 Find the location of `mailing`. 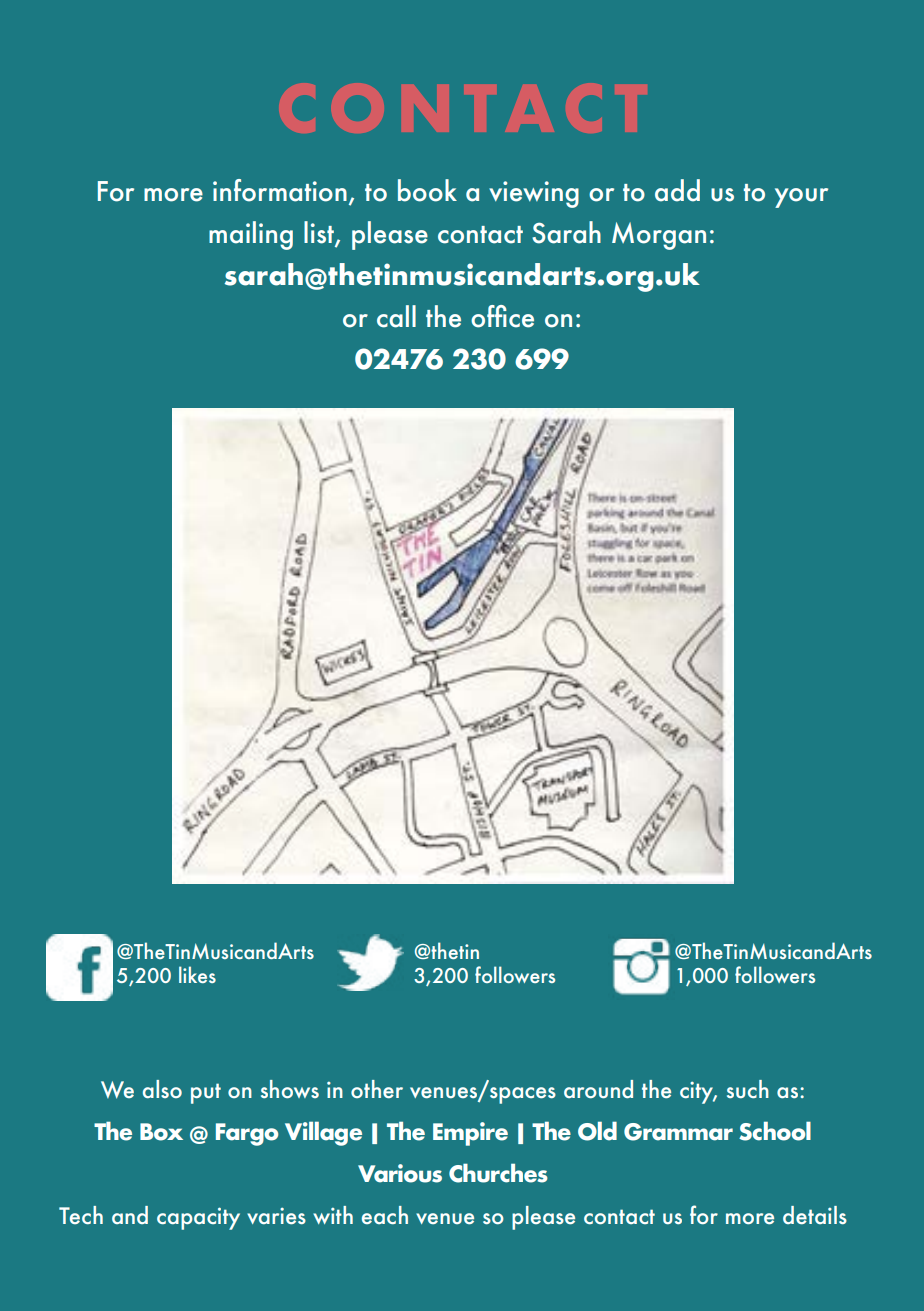

mailing is located at coordinates (251, 235).
